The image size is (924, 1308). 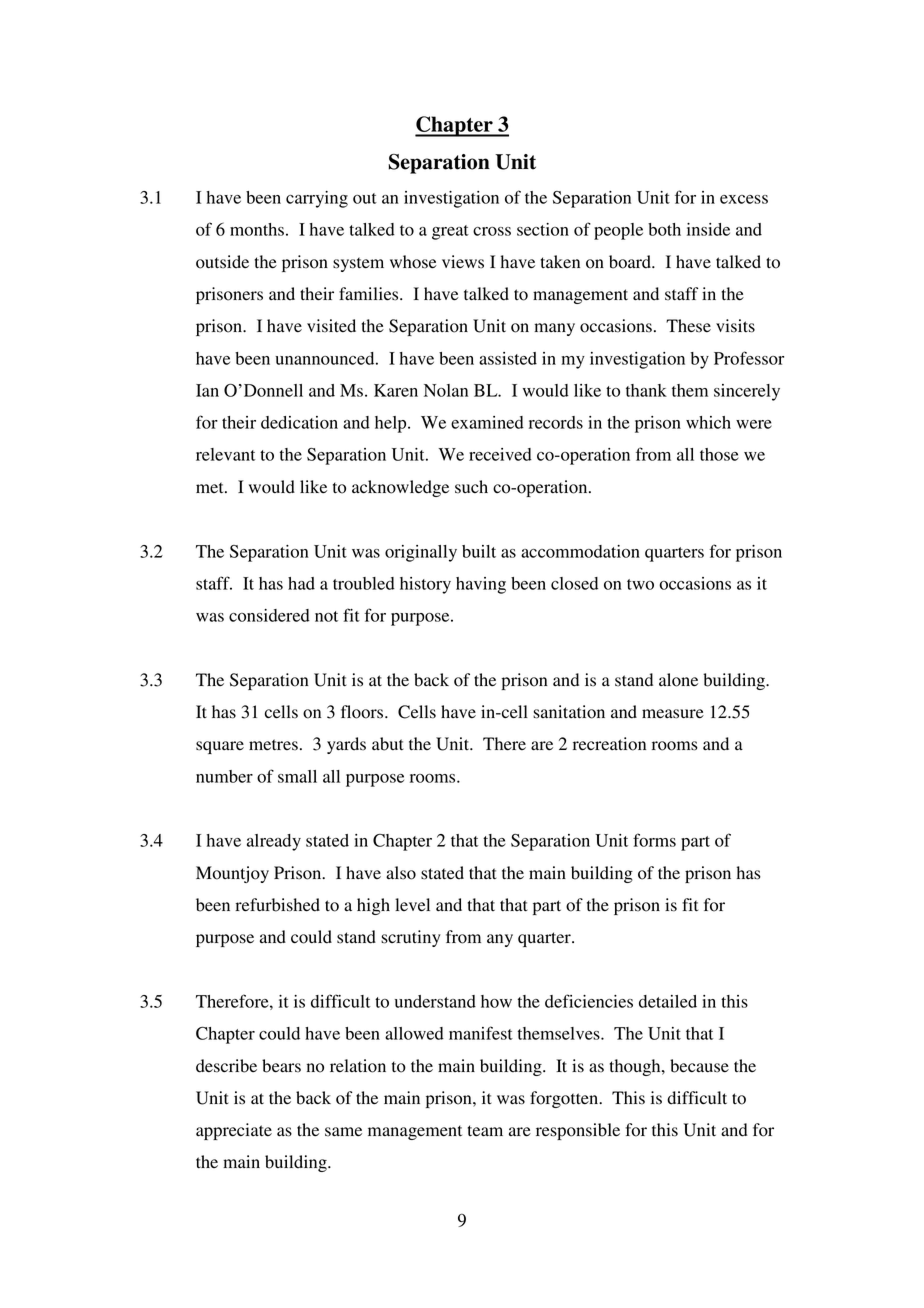 What do you see at coordinates (281, 1066) in the document?
I see `bears` at bounding box center [281, 1066].
